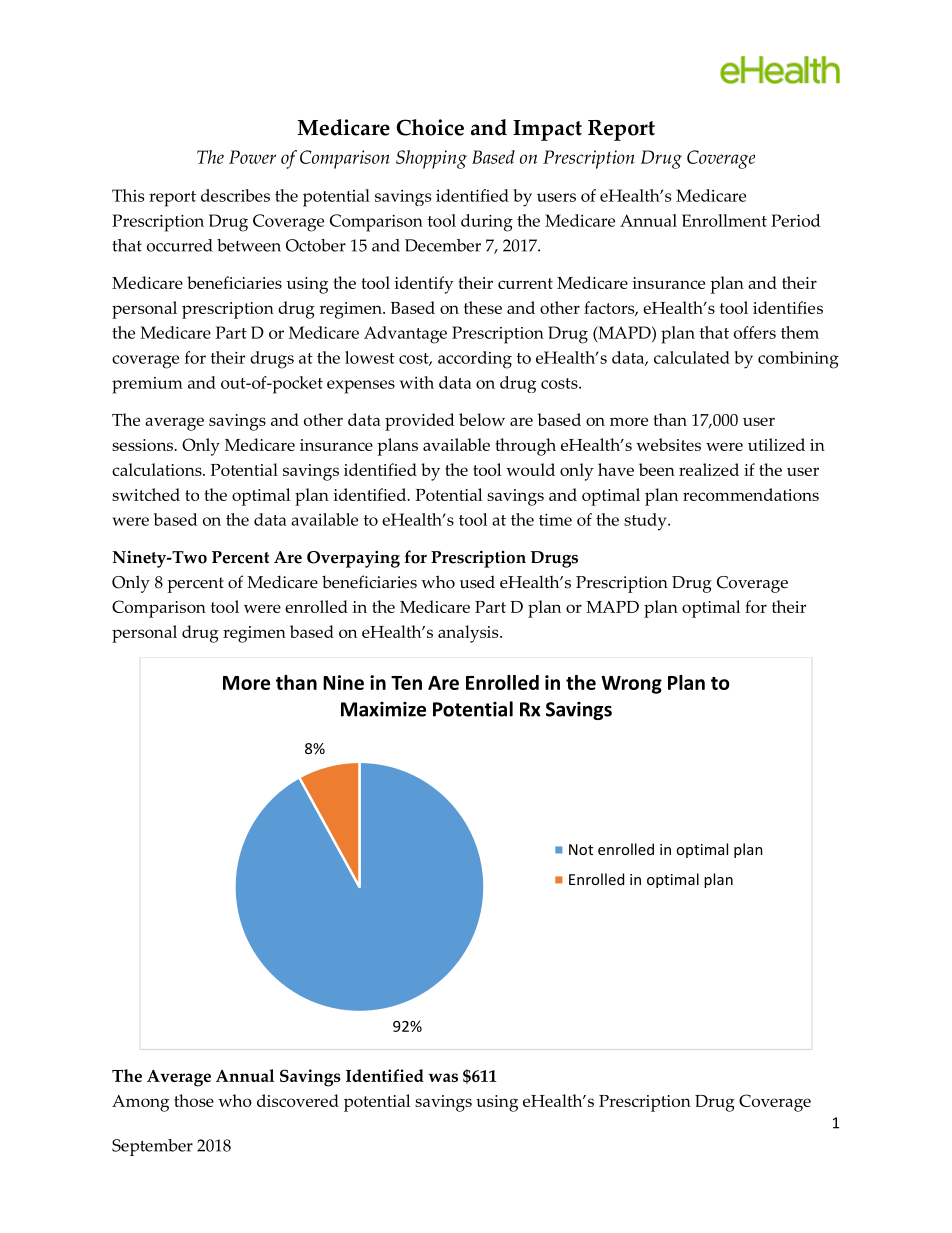 Image resolution: width=952 pixels, height=1233 pixels. I want to click on Power, so click(252, 157).
